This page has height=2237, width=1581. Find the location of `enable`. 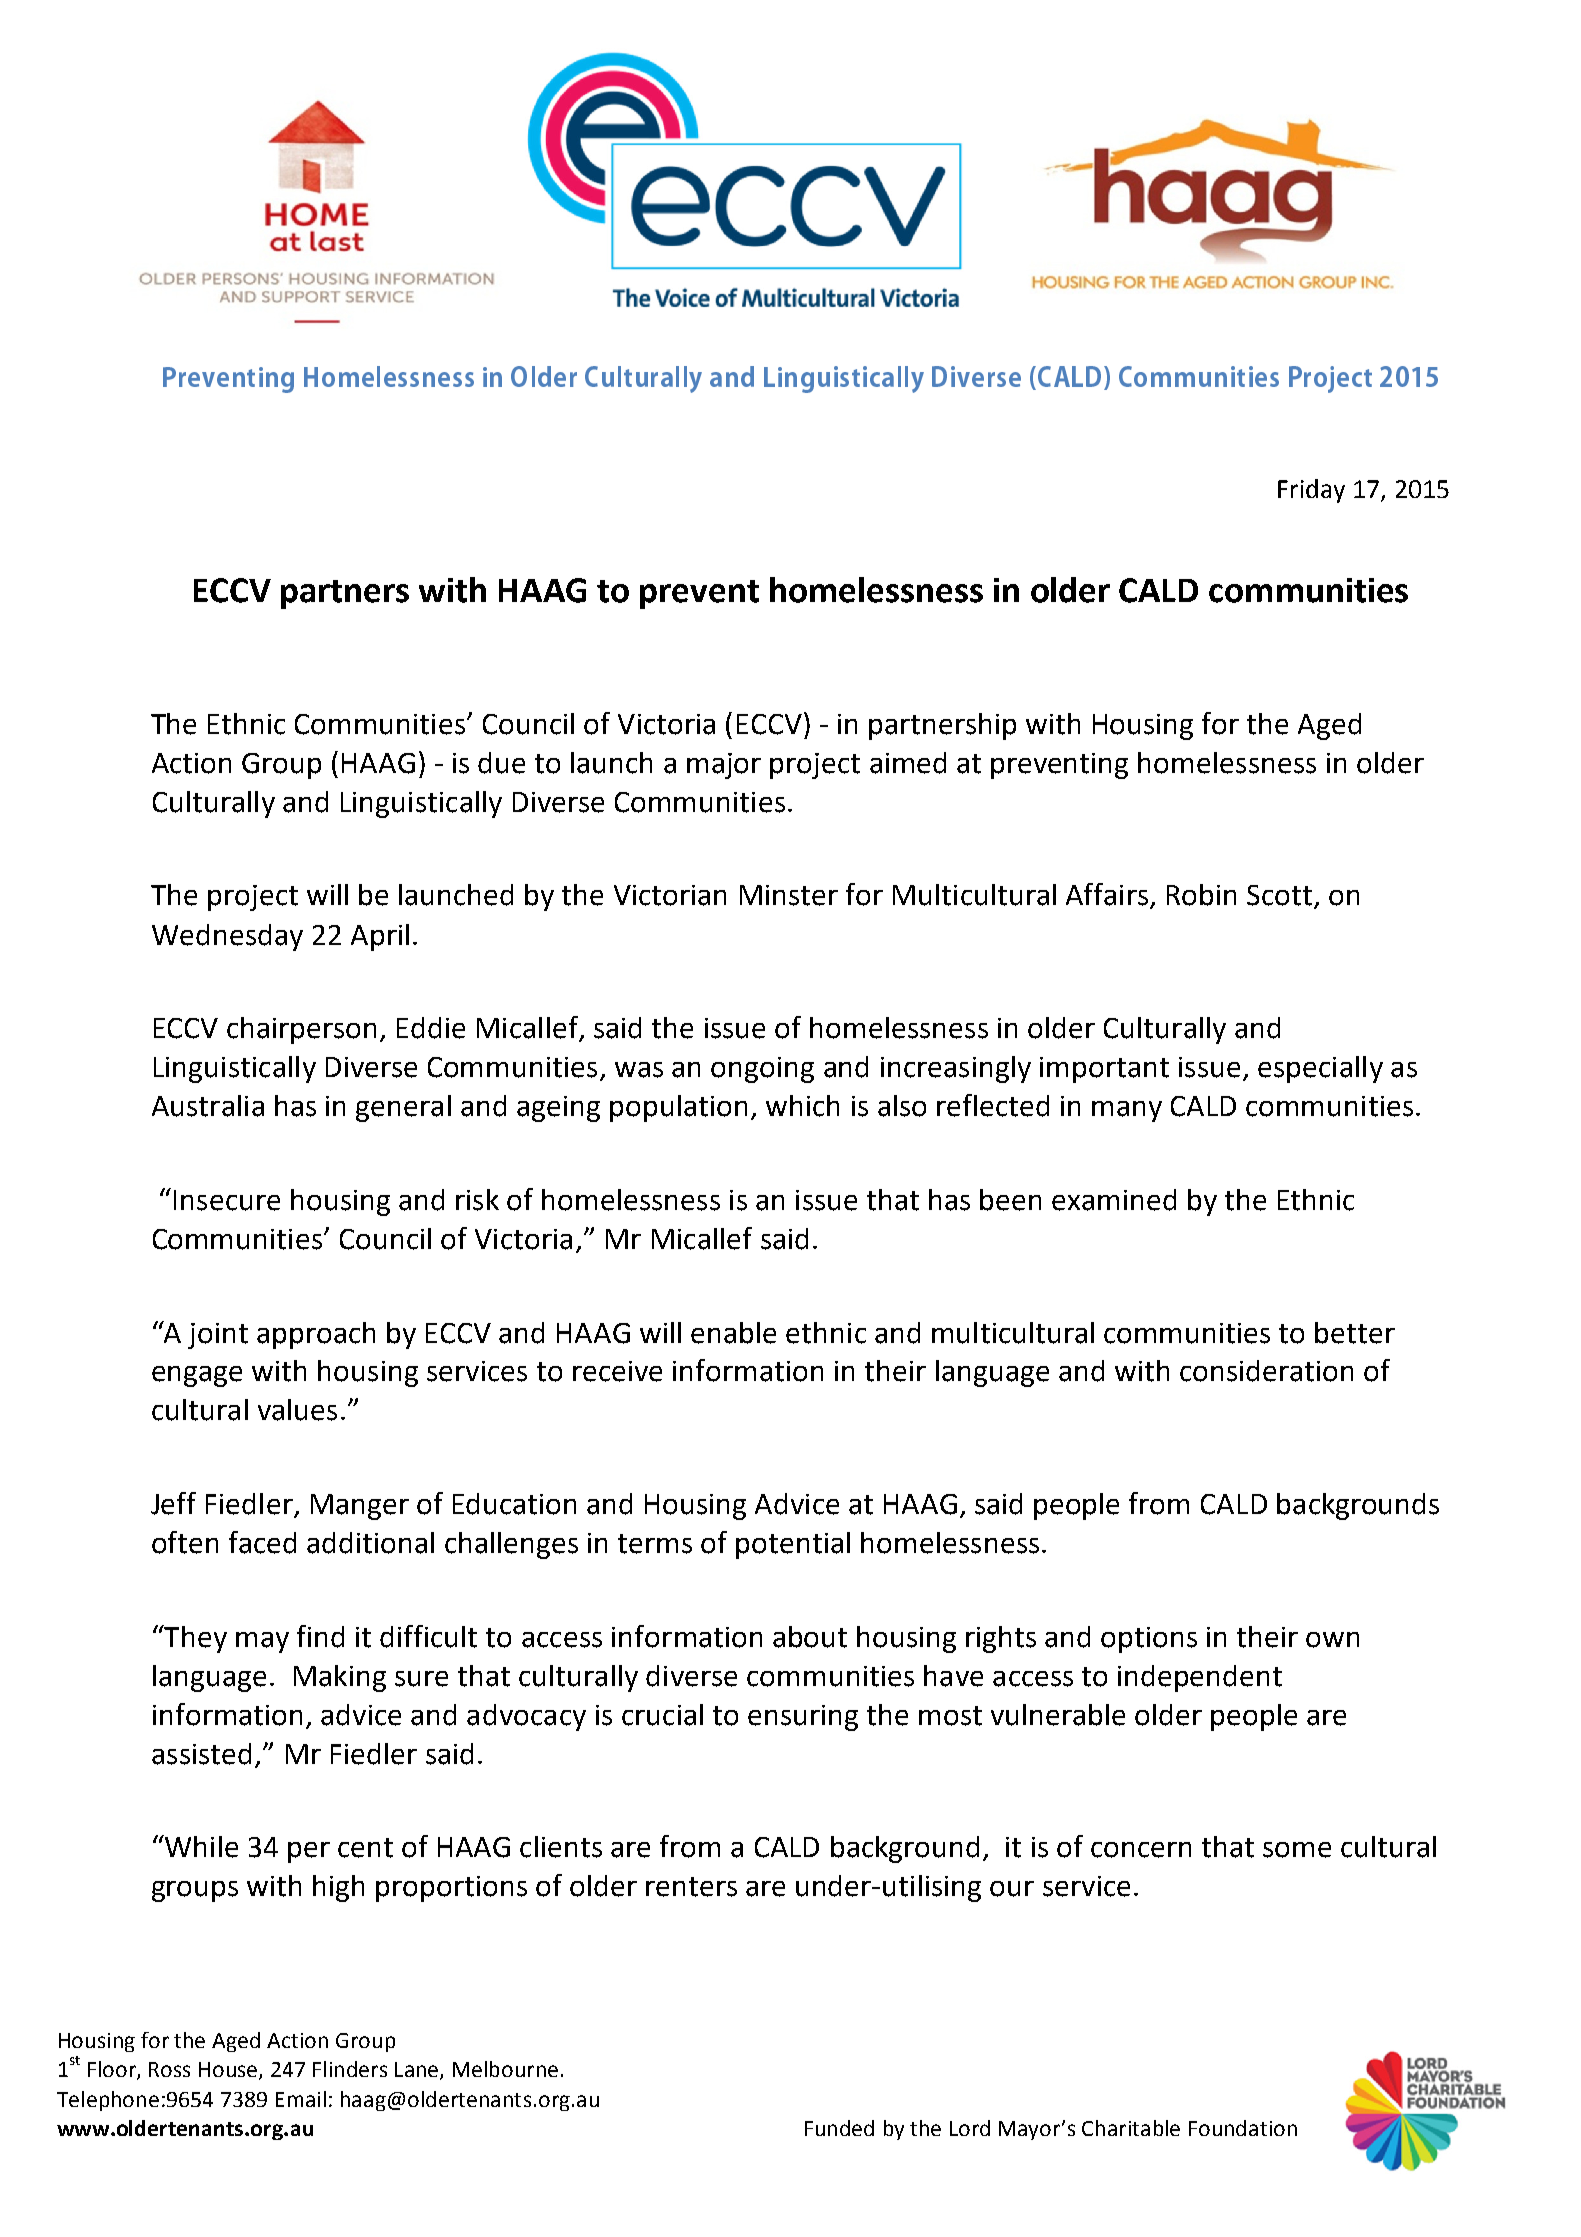

enable is located at coordinates (733, 1333).
